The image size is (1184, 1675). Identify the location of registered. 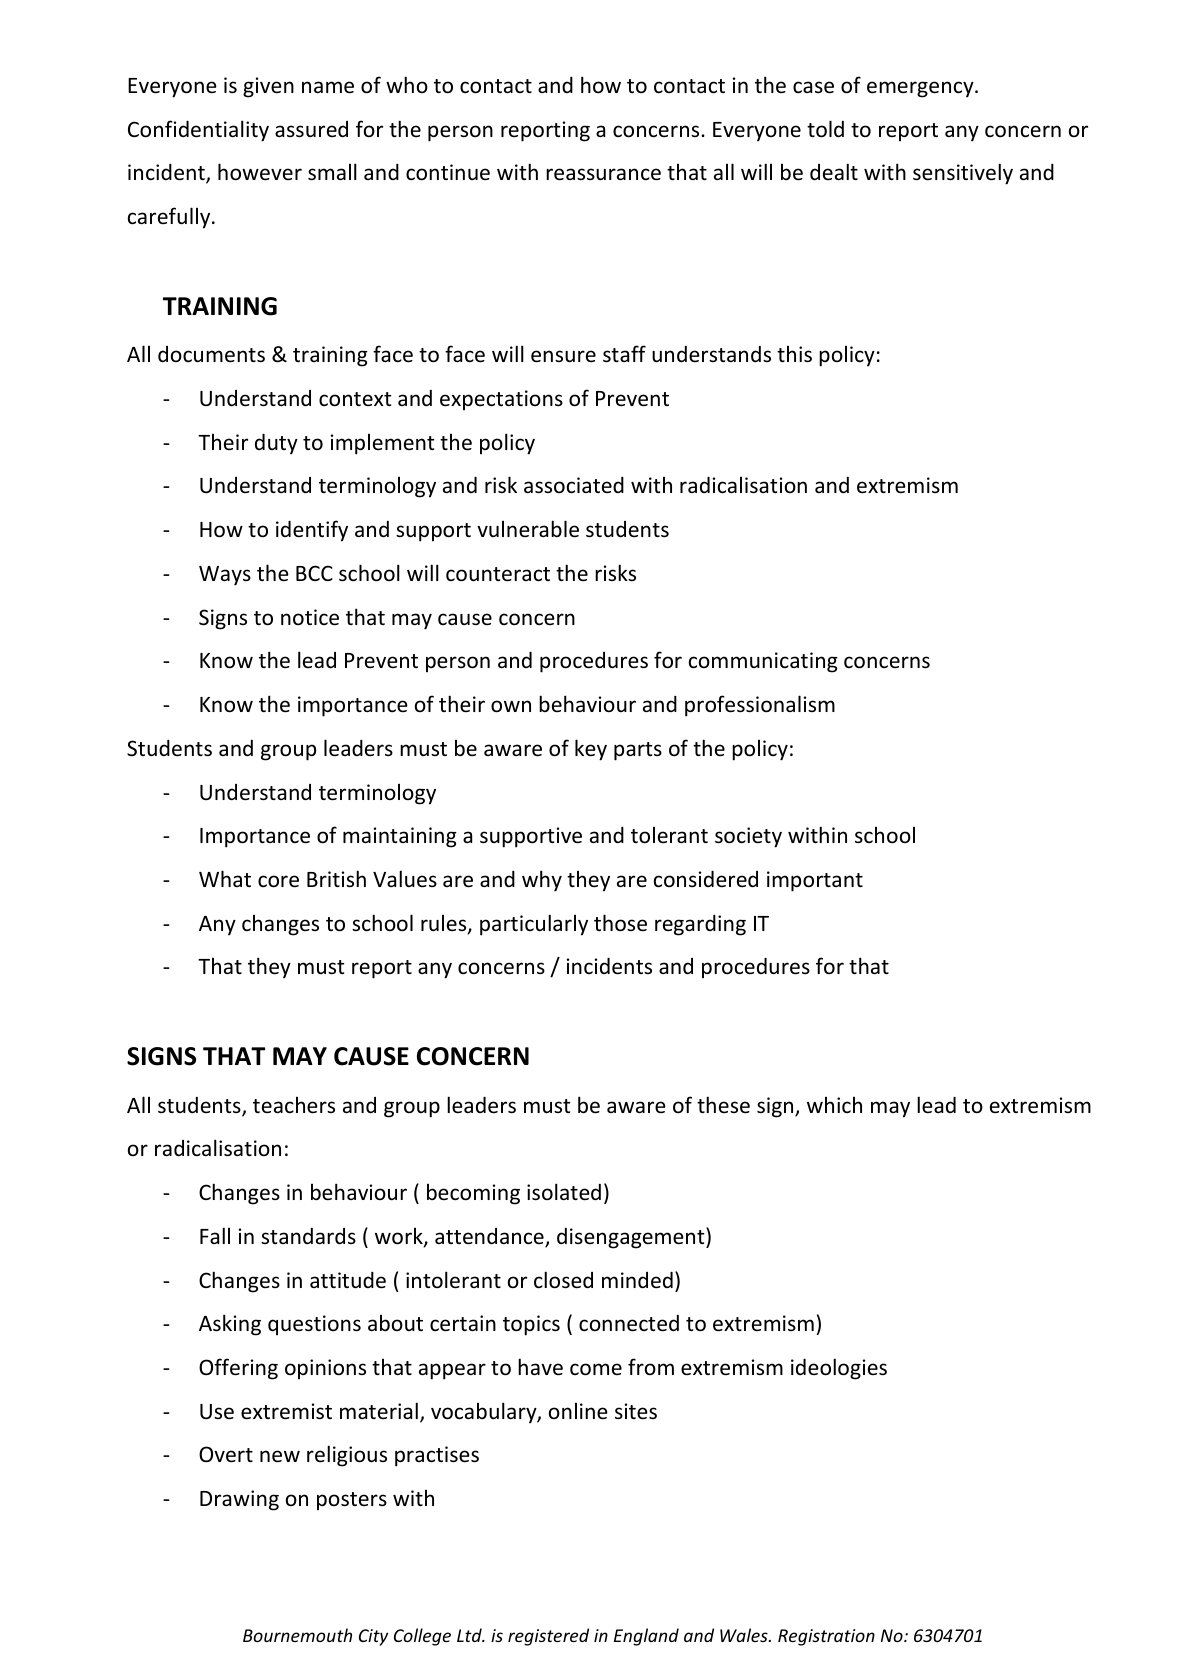
(548, 1637).
